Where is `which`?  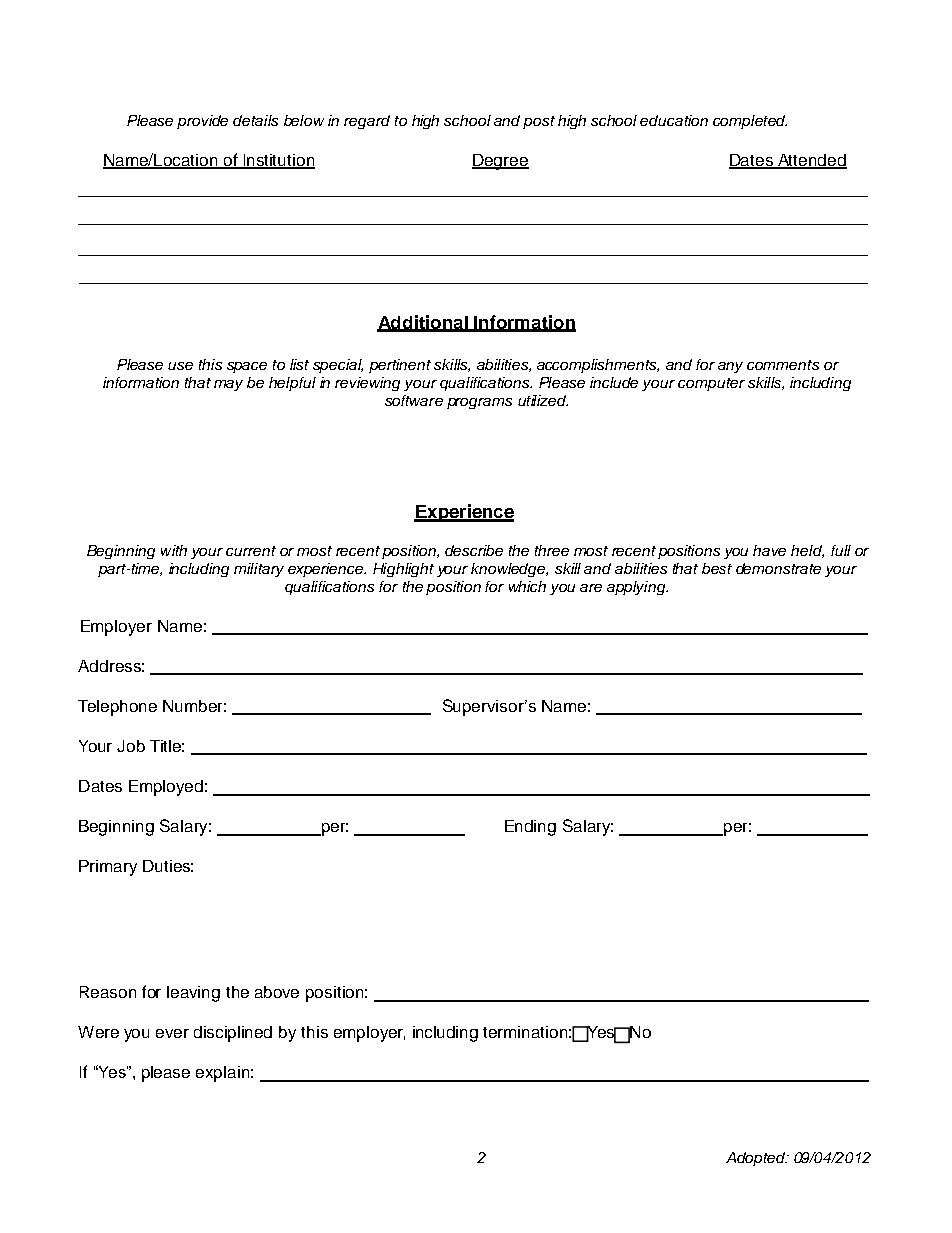
which is located at coordinates (527, 586).
